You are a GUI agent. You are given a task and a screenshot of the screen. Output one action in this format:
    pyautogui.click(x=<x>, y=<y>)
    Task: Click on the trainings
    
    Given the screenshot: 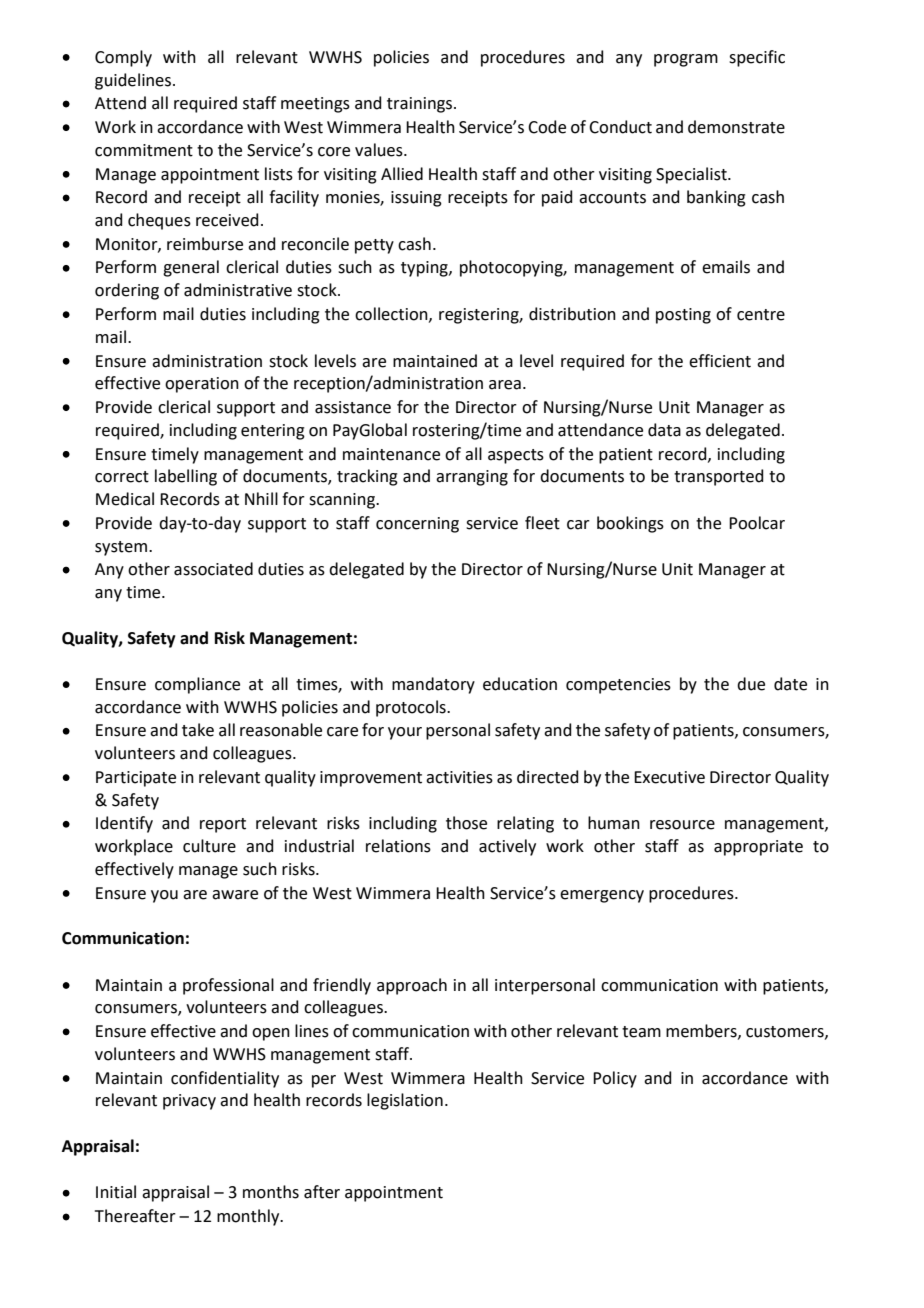 What is the action you would take?
    pyautogui.click(x=421, y=105)
